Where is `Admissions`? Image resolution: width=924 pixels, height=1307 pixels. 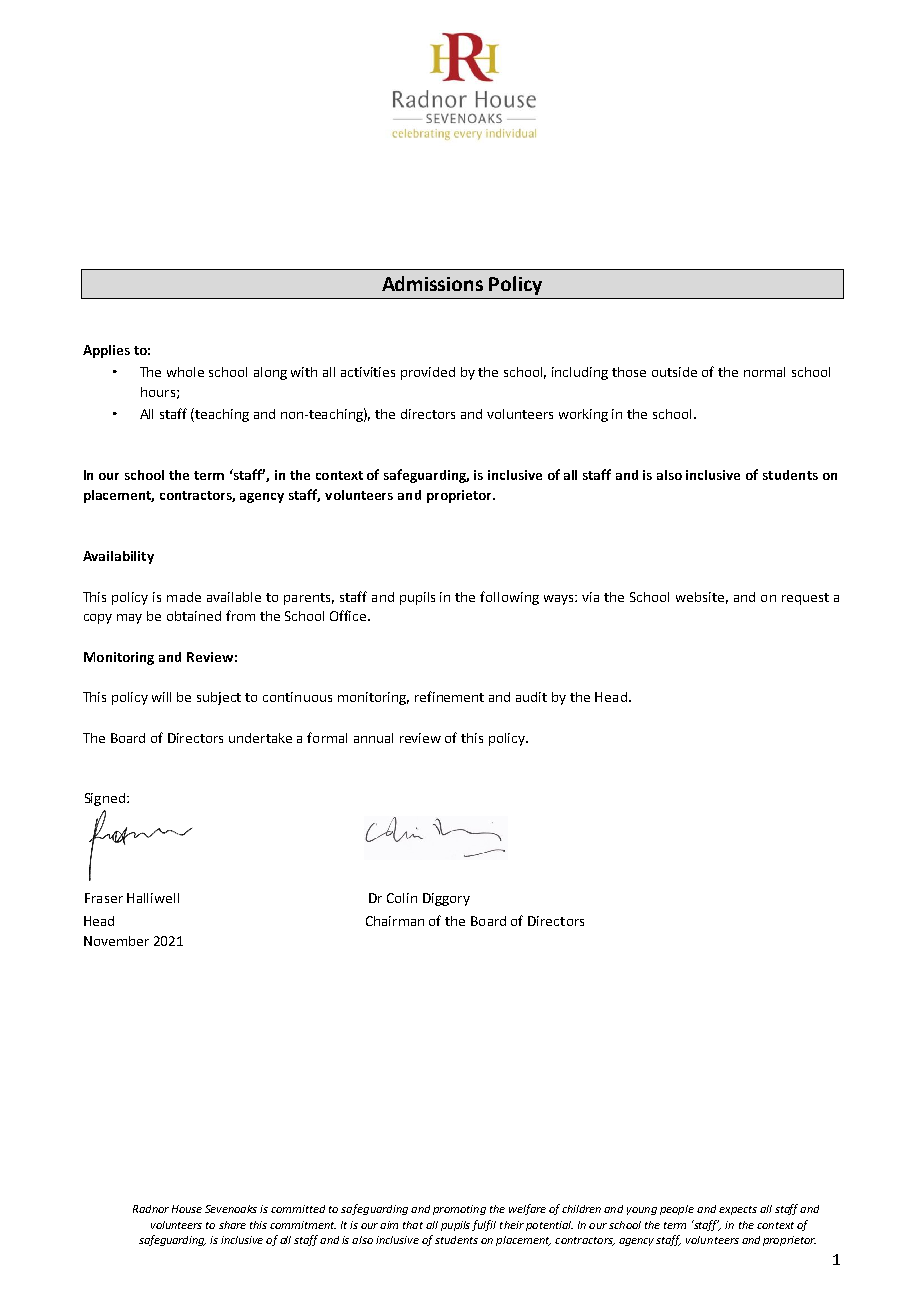
Admissions is located at coordinates (432, 283).
